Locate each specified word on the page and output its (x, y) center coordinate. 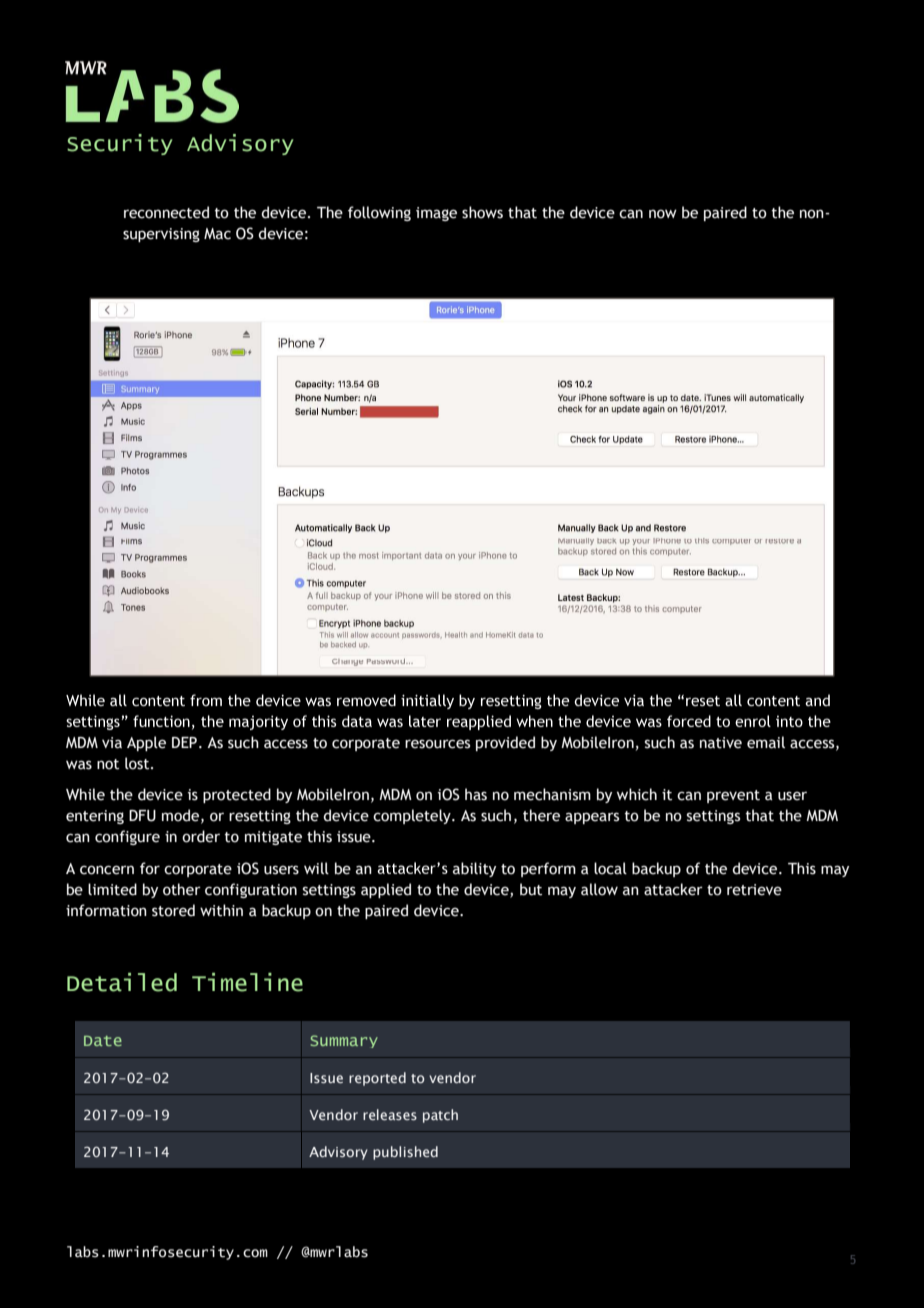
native (721, 743)
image (436, 214)
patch (440, 1116)
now (663, 214)
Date (103, 1041)
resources (437, 744)
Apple (146, 743)
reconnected (166, 212)
